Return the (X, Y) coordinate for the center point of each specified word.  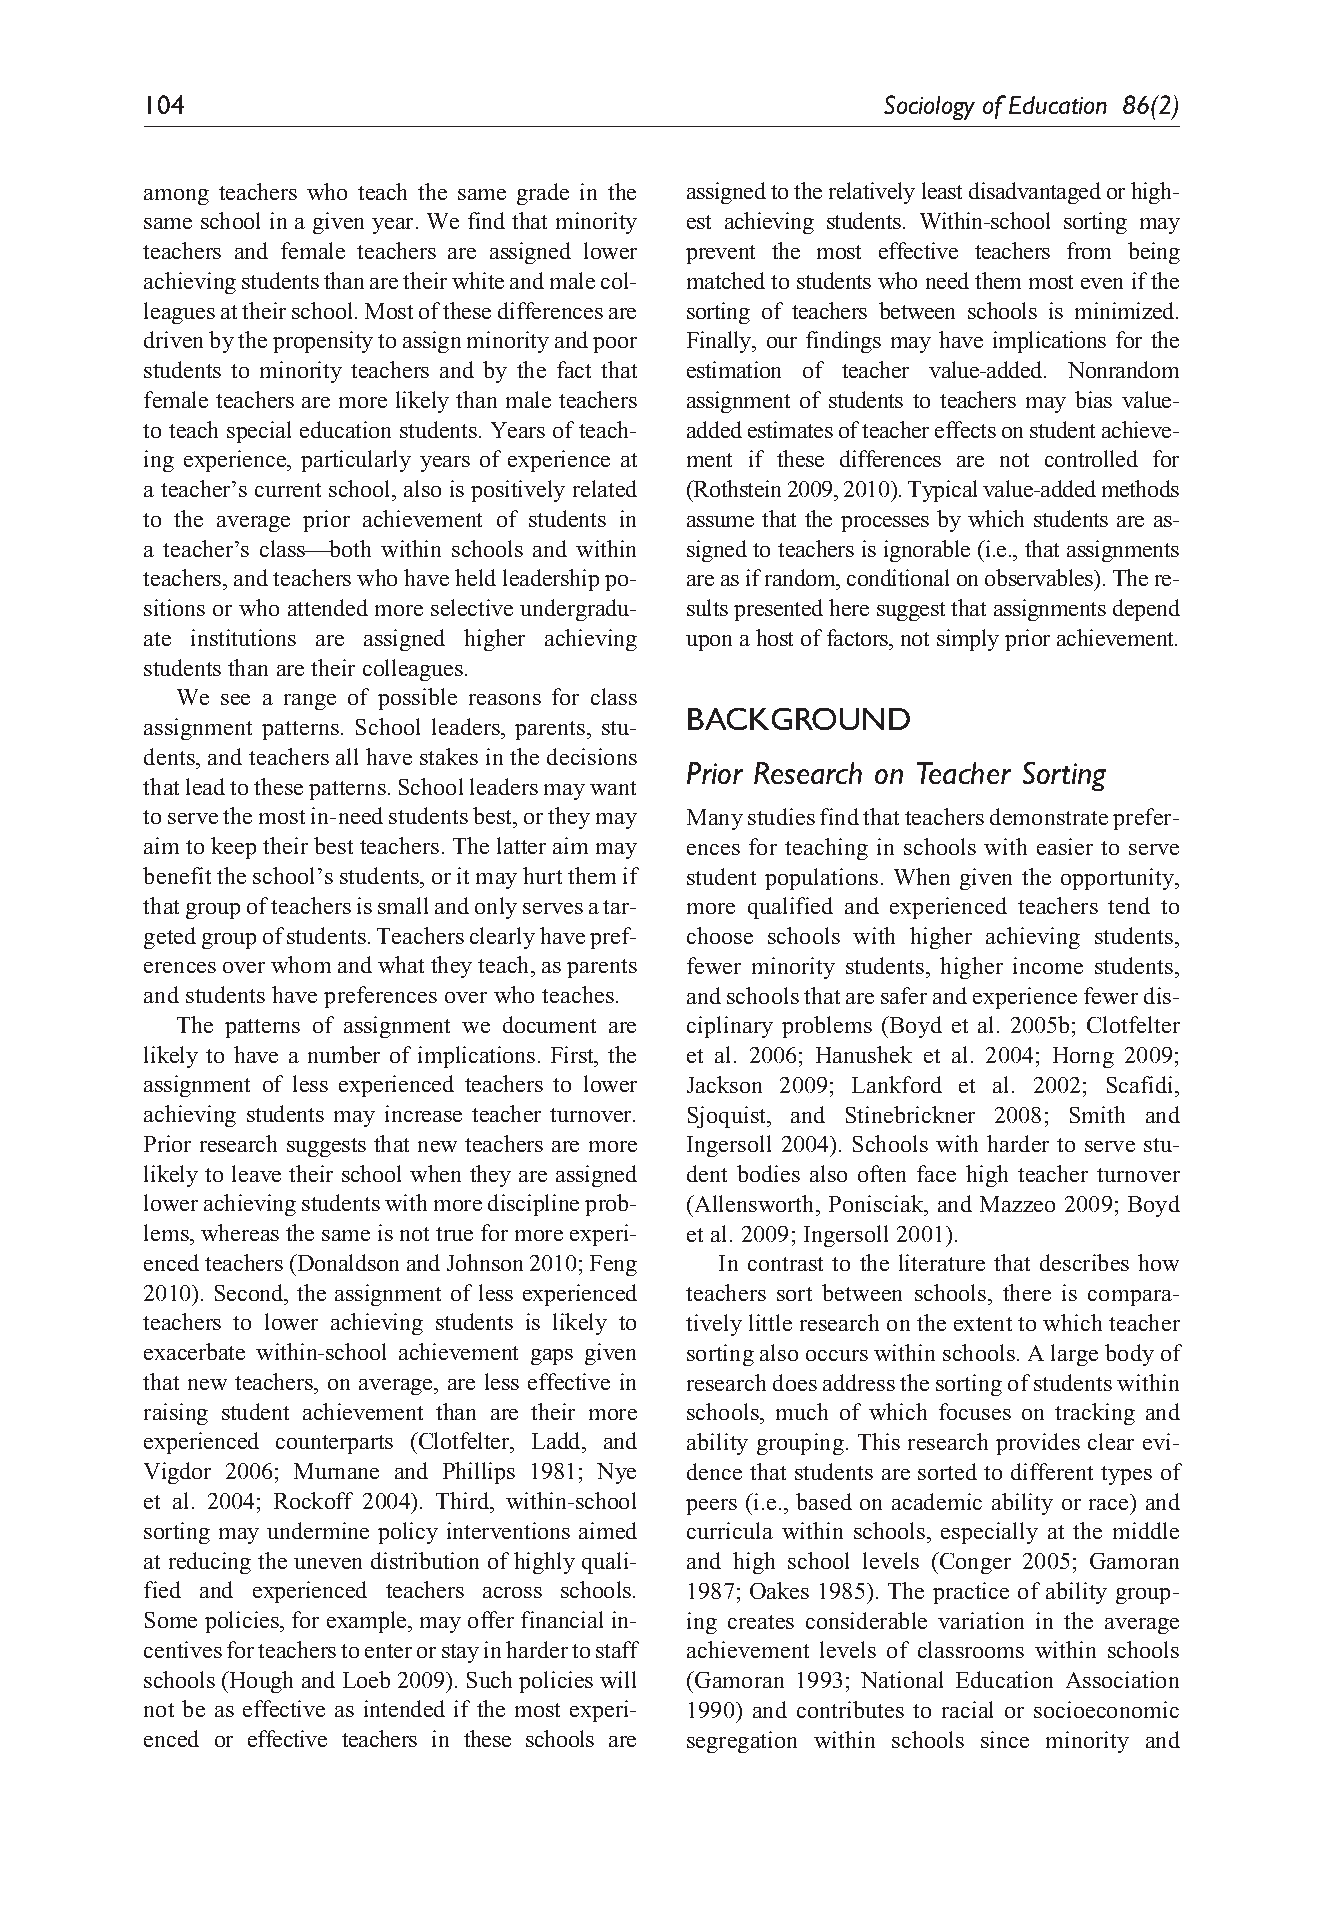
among (176, 197)
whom (301, 964)
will (618, 1679)
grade (543, 194)
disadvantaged (1035, 193)
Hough (260, 1682)
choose (720, 935)
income (1048, 965)
